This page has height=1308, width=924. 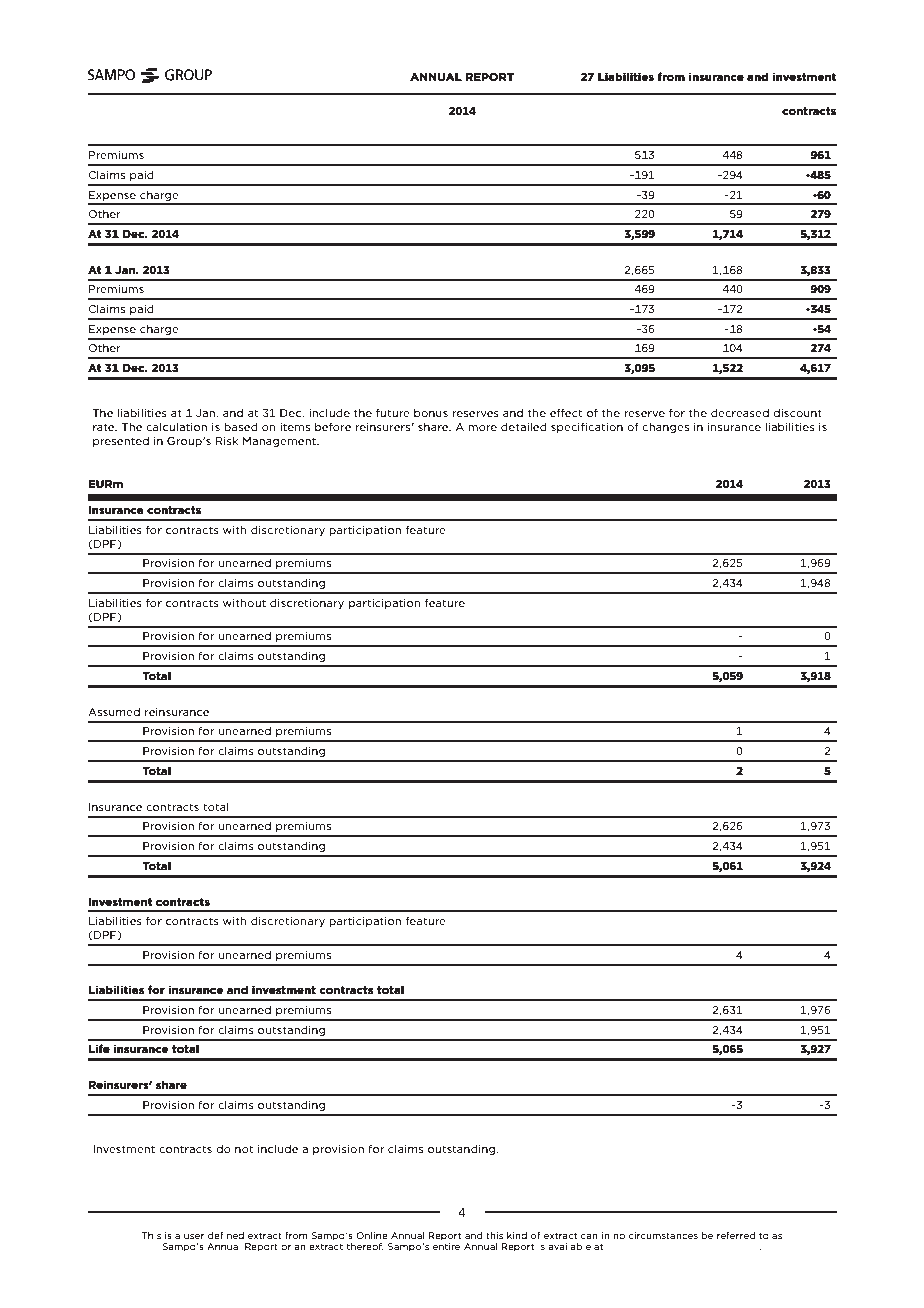 What do you see at coordinates (194, 1236) in the page?
I see `user` at bounding box center [194, 1236].
